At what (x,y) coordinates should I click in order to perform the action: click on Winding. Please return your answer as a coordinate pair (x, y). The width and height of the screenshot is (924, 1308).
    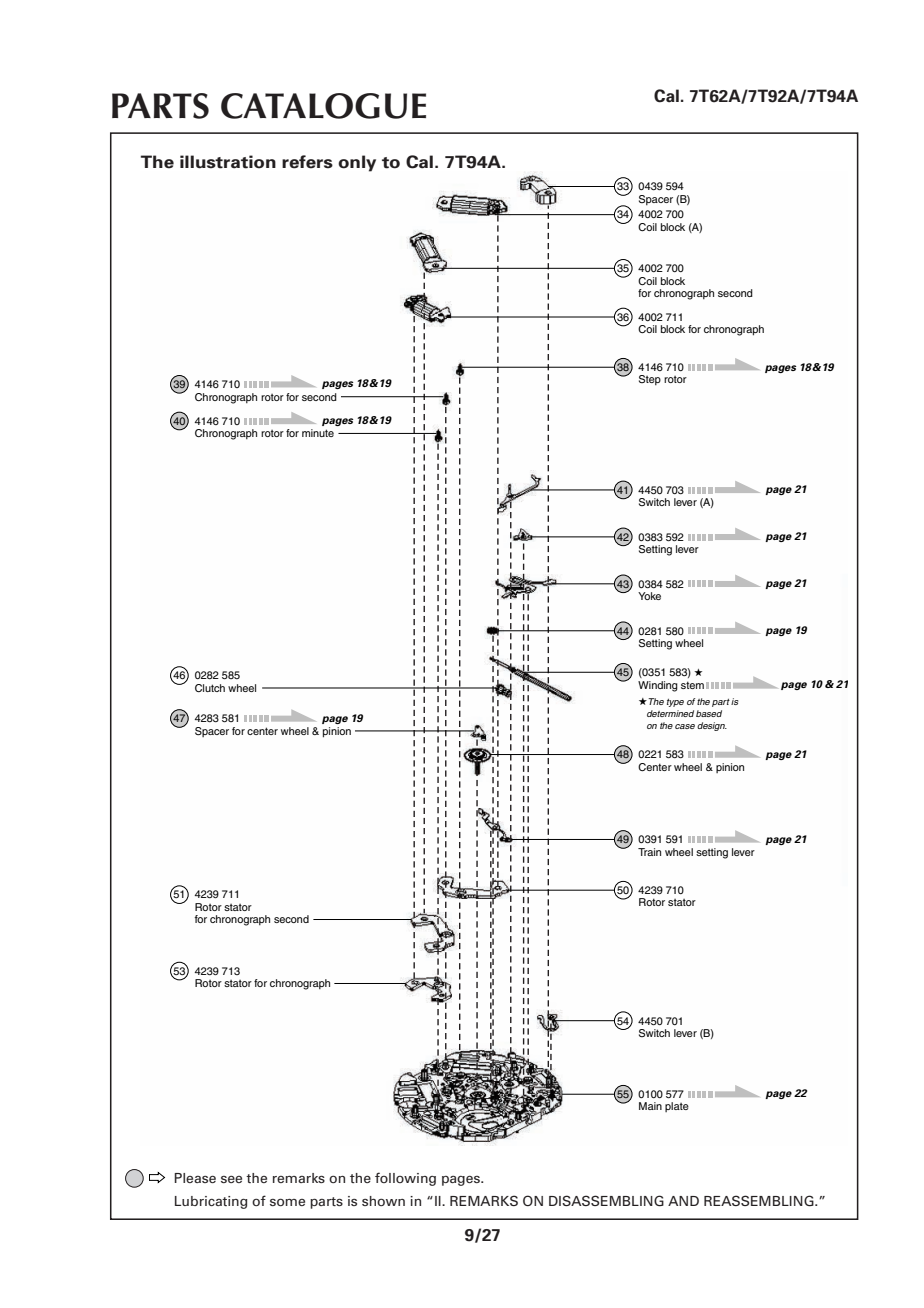
    Looking at the image, I should click on (658, 686).
